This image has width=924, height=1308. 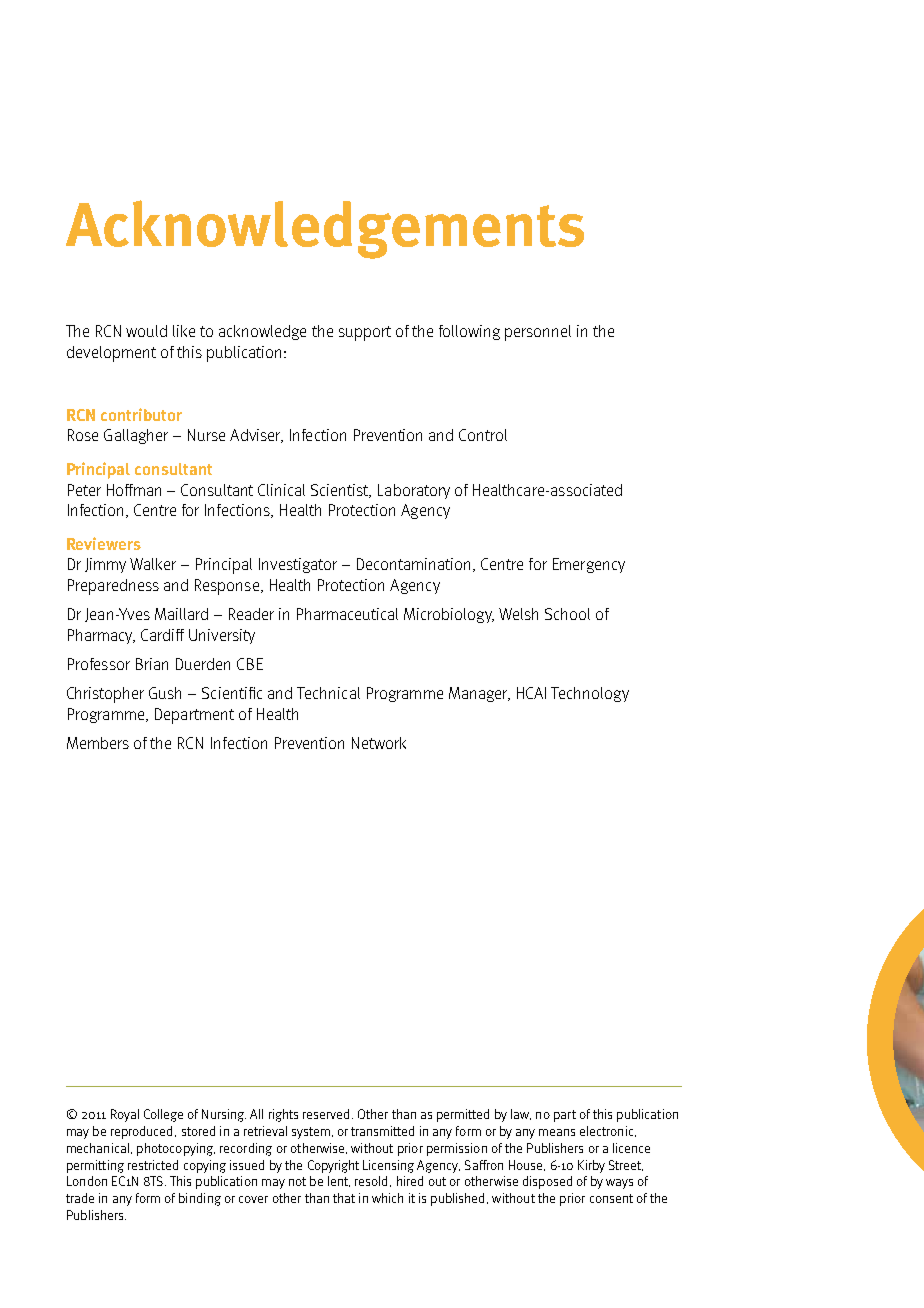 What do you see at coordinates (98, 743) in the image?
I see `Members` at bounding box center [98, 743].
